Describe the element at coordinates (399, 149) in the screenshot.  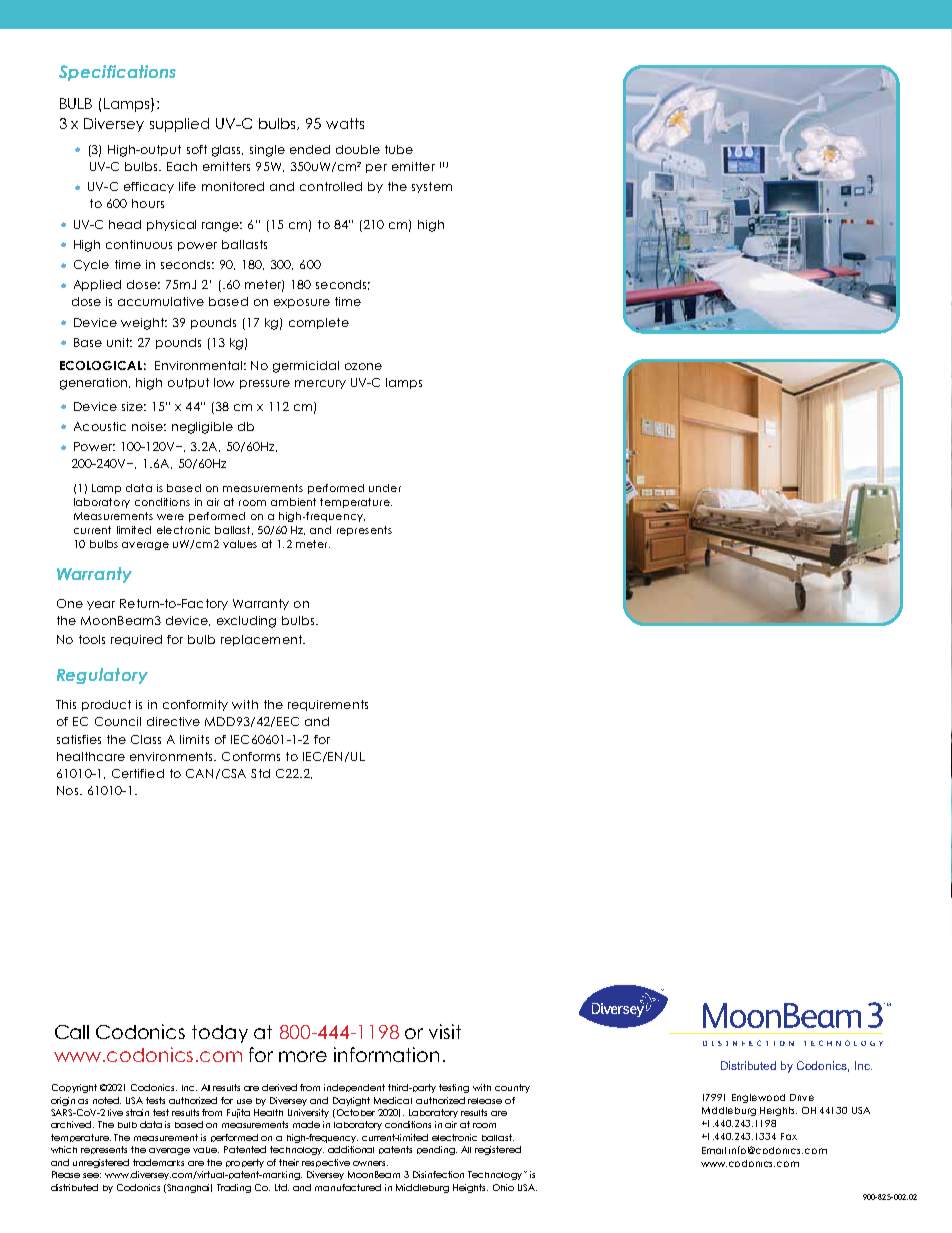
I see `tube` at that location.
